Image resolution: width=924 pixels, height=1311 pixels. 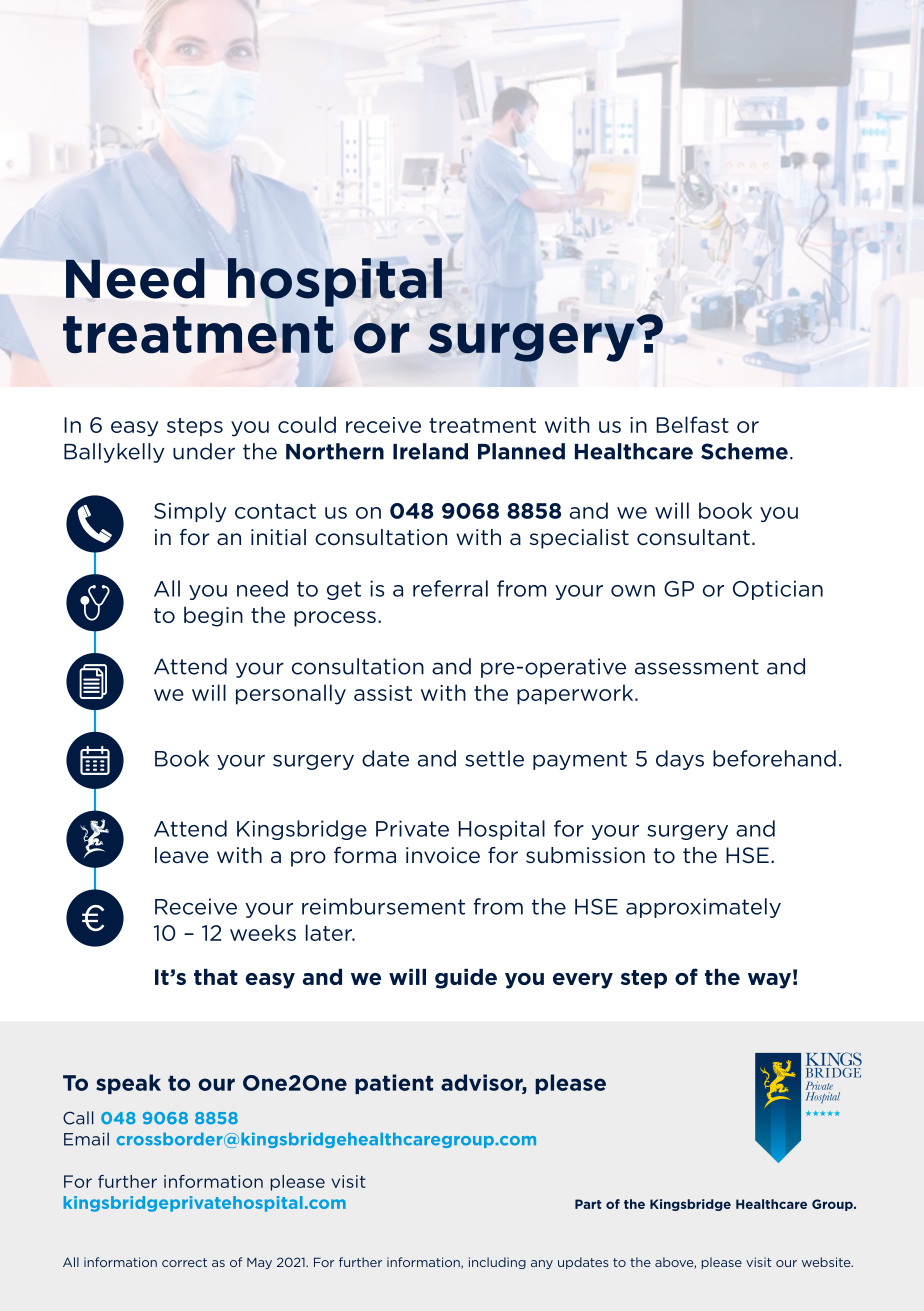 I want to click on patient, so click(x=394, y=1084).
